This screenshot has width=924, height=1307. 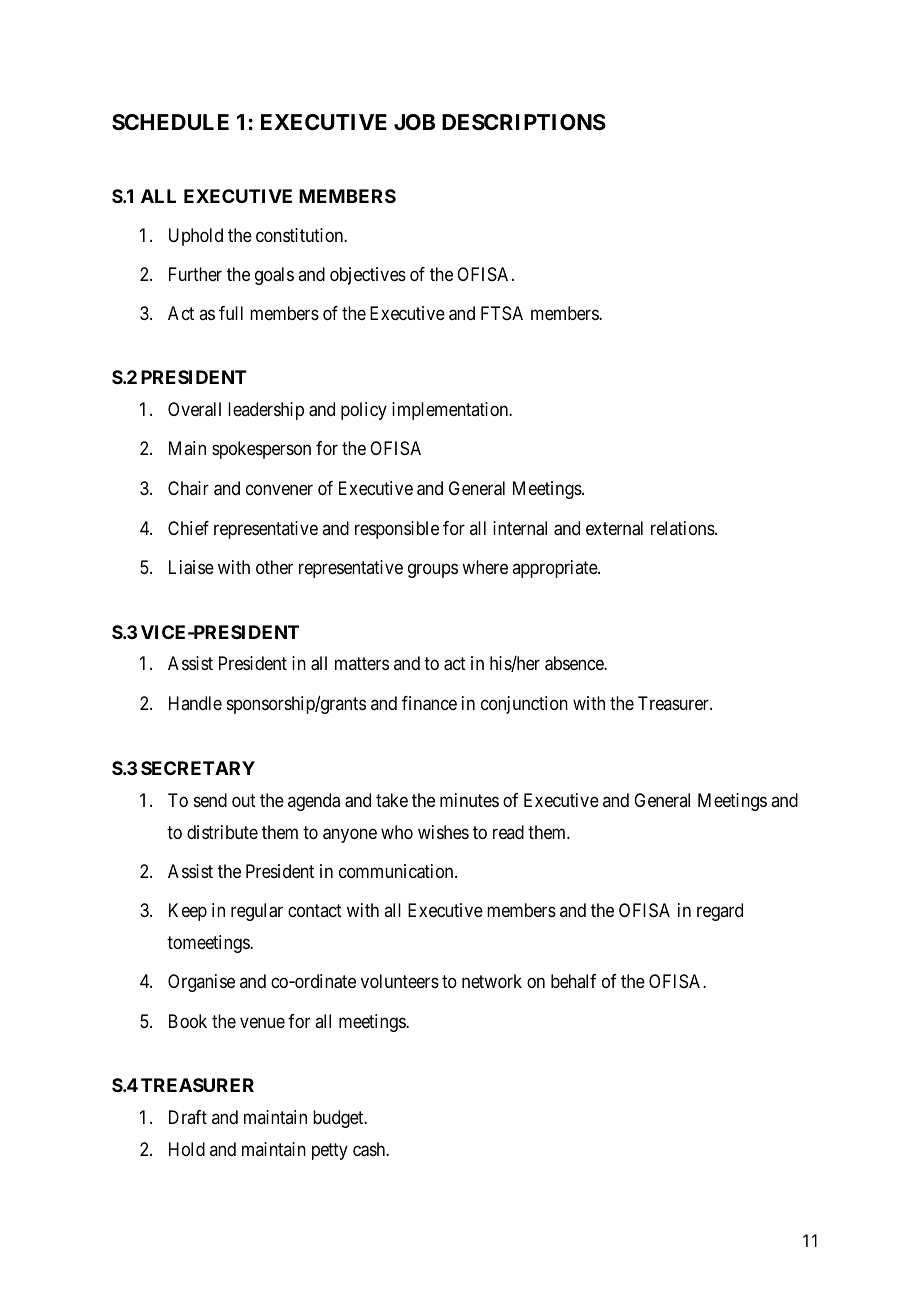 I want to click on DESCRIPTIONS, so click(x=524, y=122).
